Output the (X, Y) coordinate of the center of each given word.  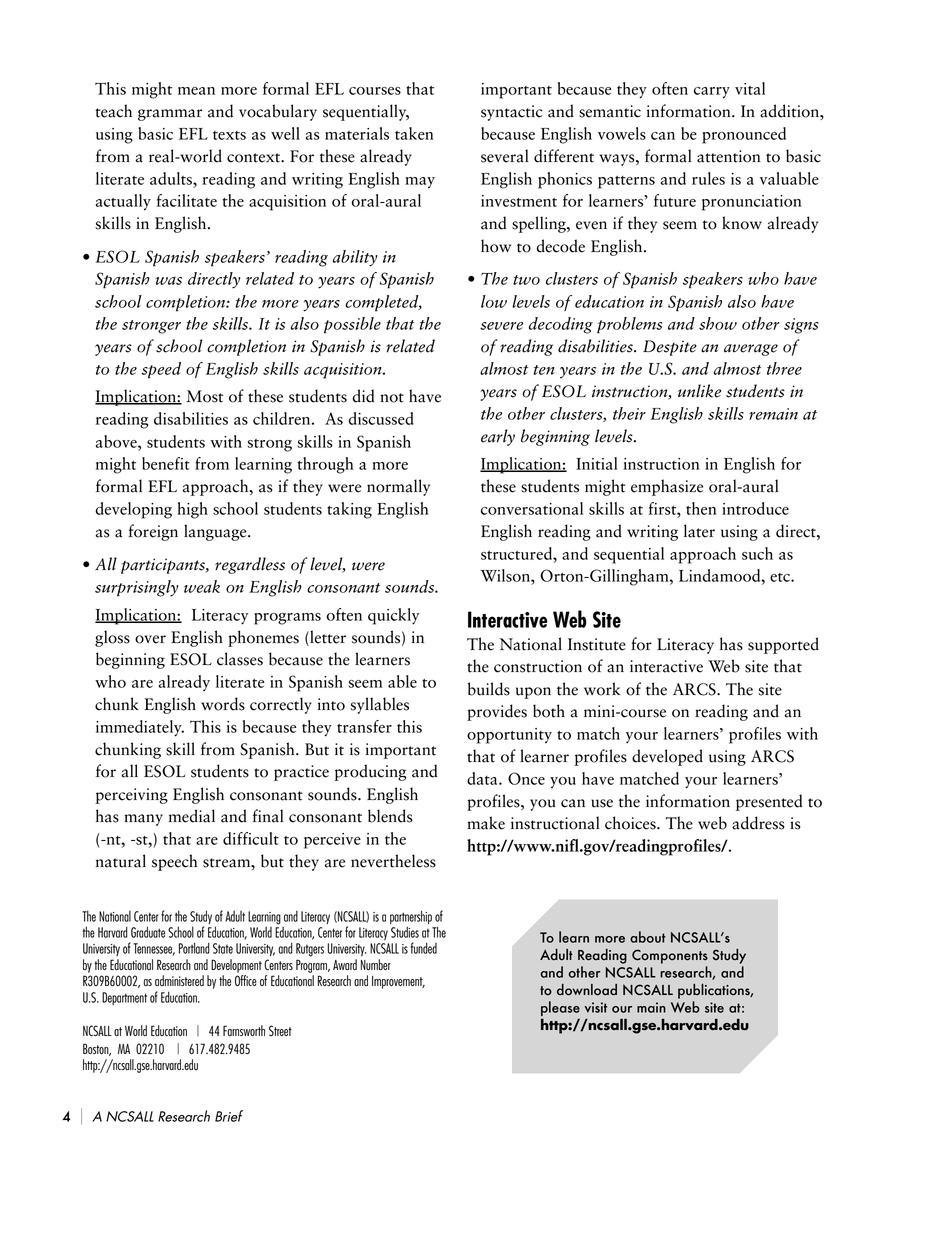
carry (712, 93)
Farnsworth (244, 1030)
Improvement (398, 982)
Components (670, 956)
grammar (170, 115)
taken (414, 133)
